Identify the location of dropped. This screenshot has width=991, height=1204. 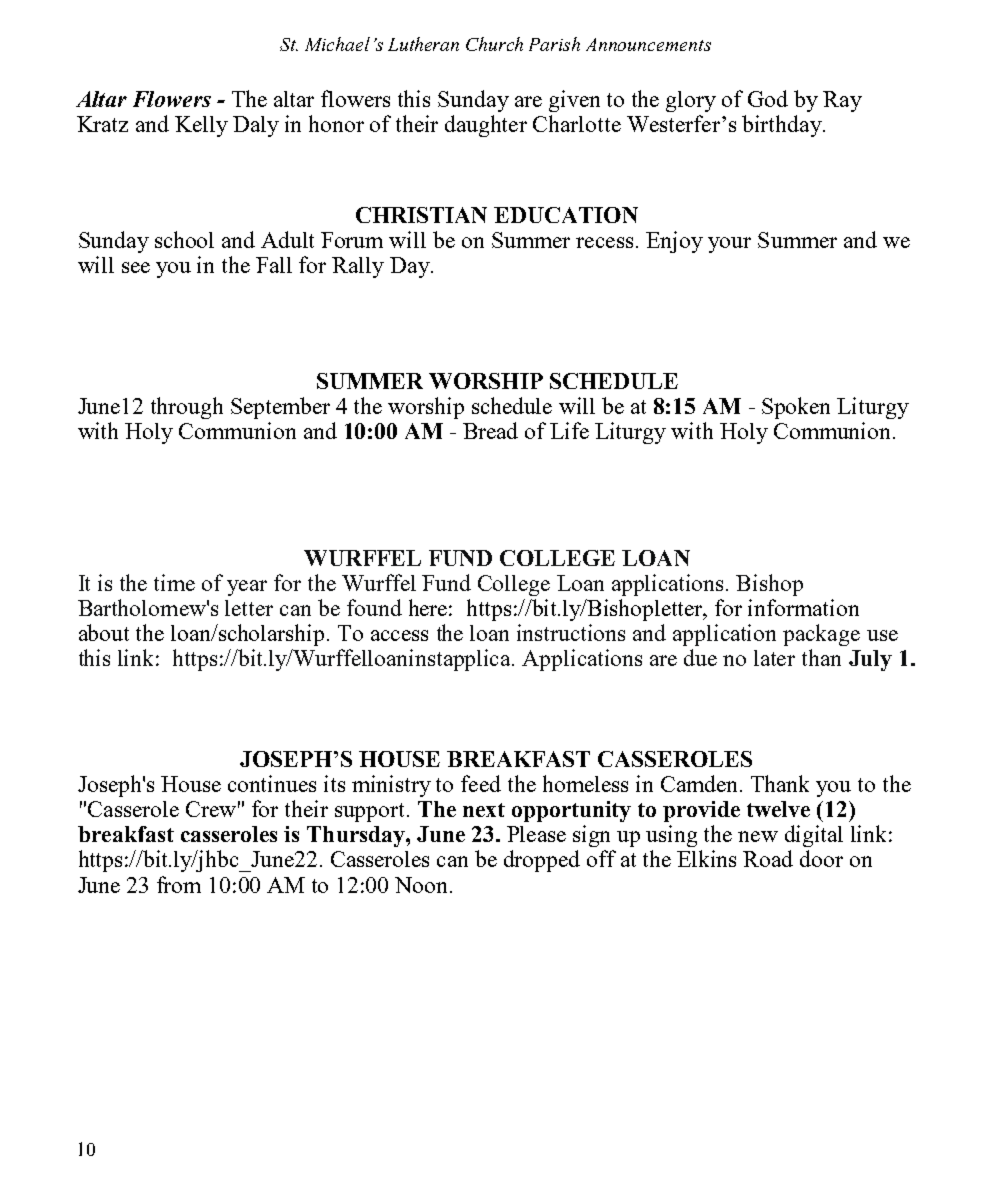
(542, 861).
